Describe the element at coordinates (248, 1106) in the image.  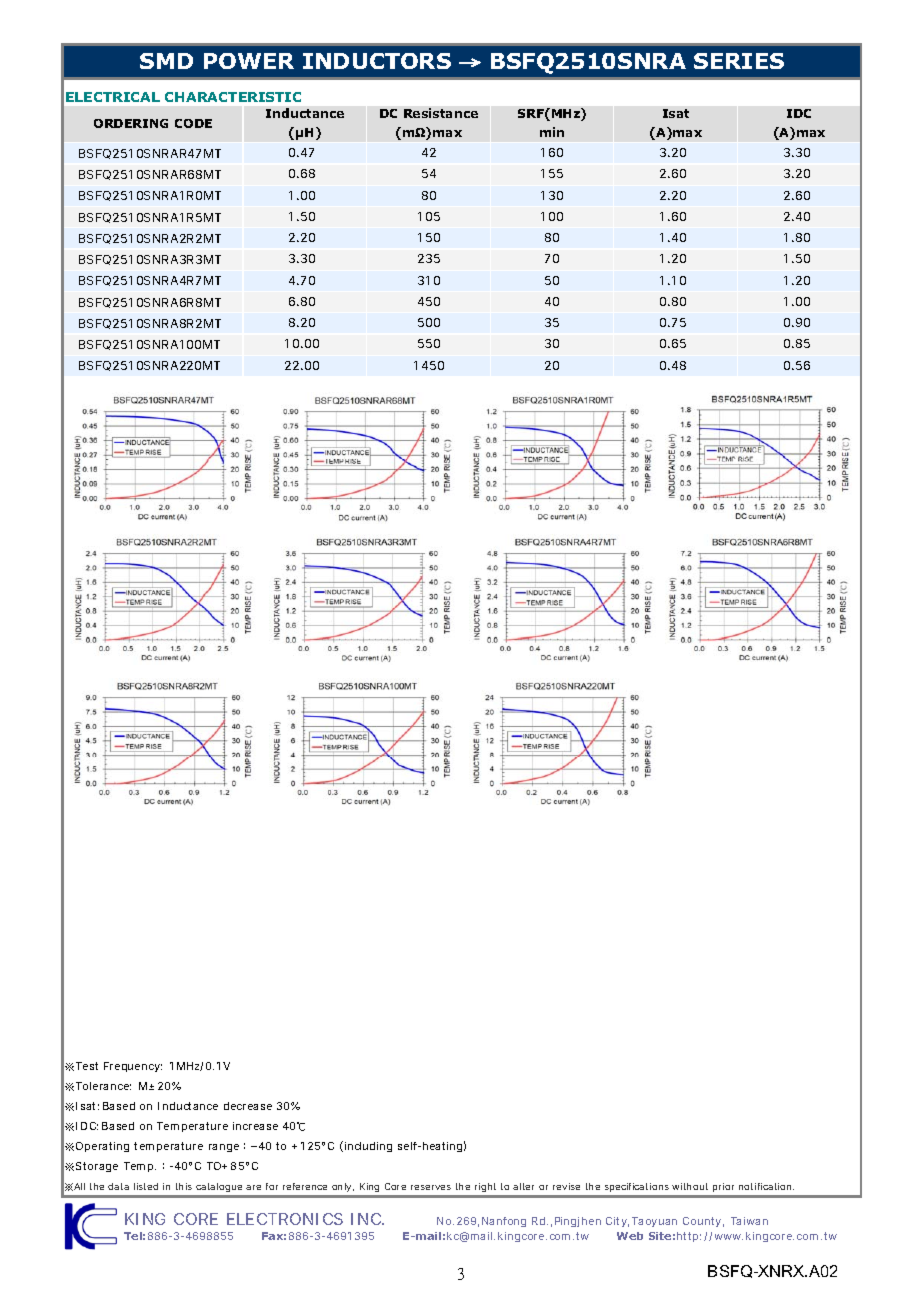
I see `decrease` at that location.
